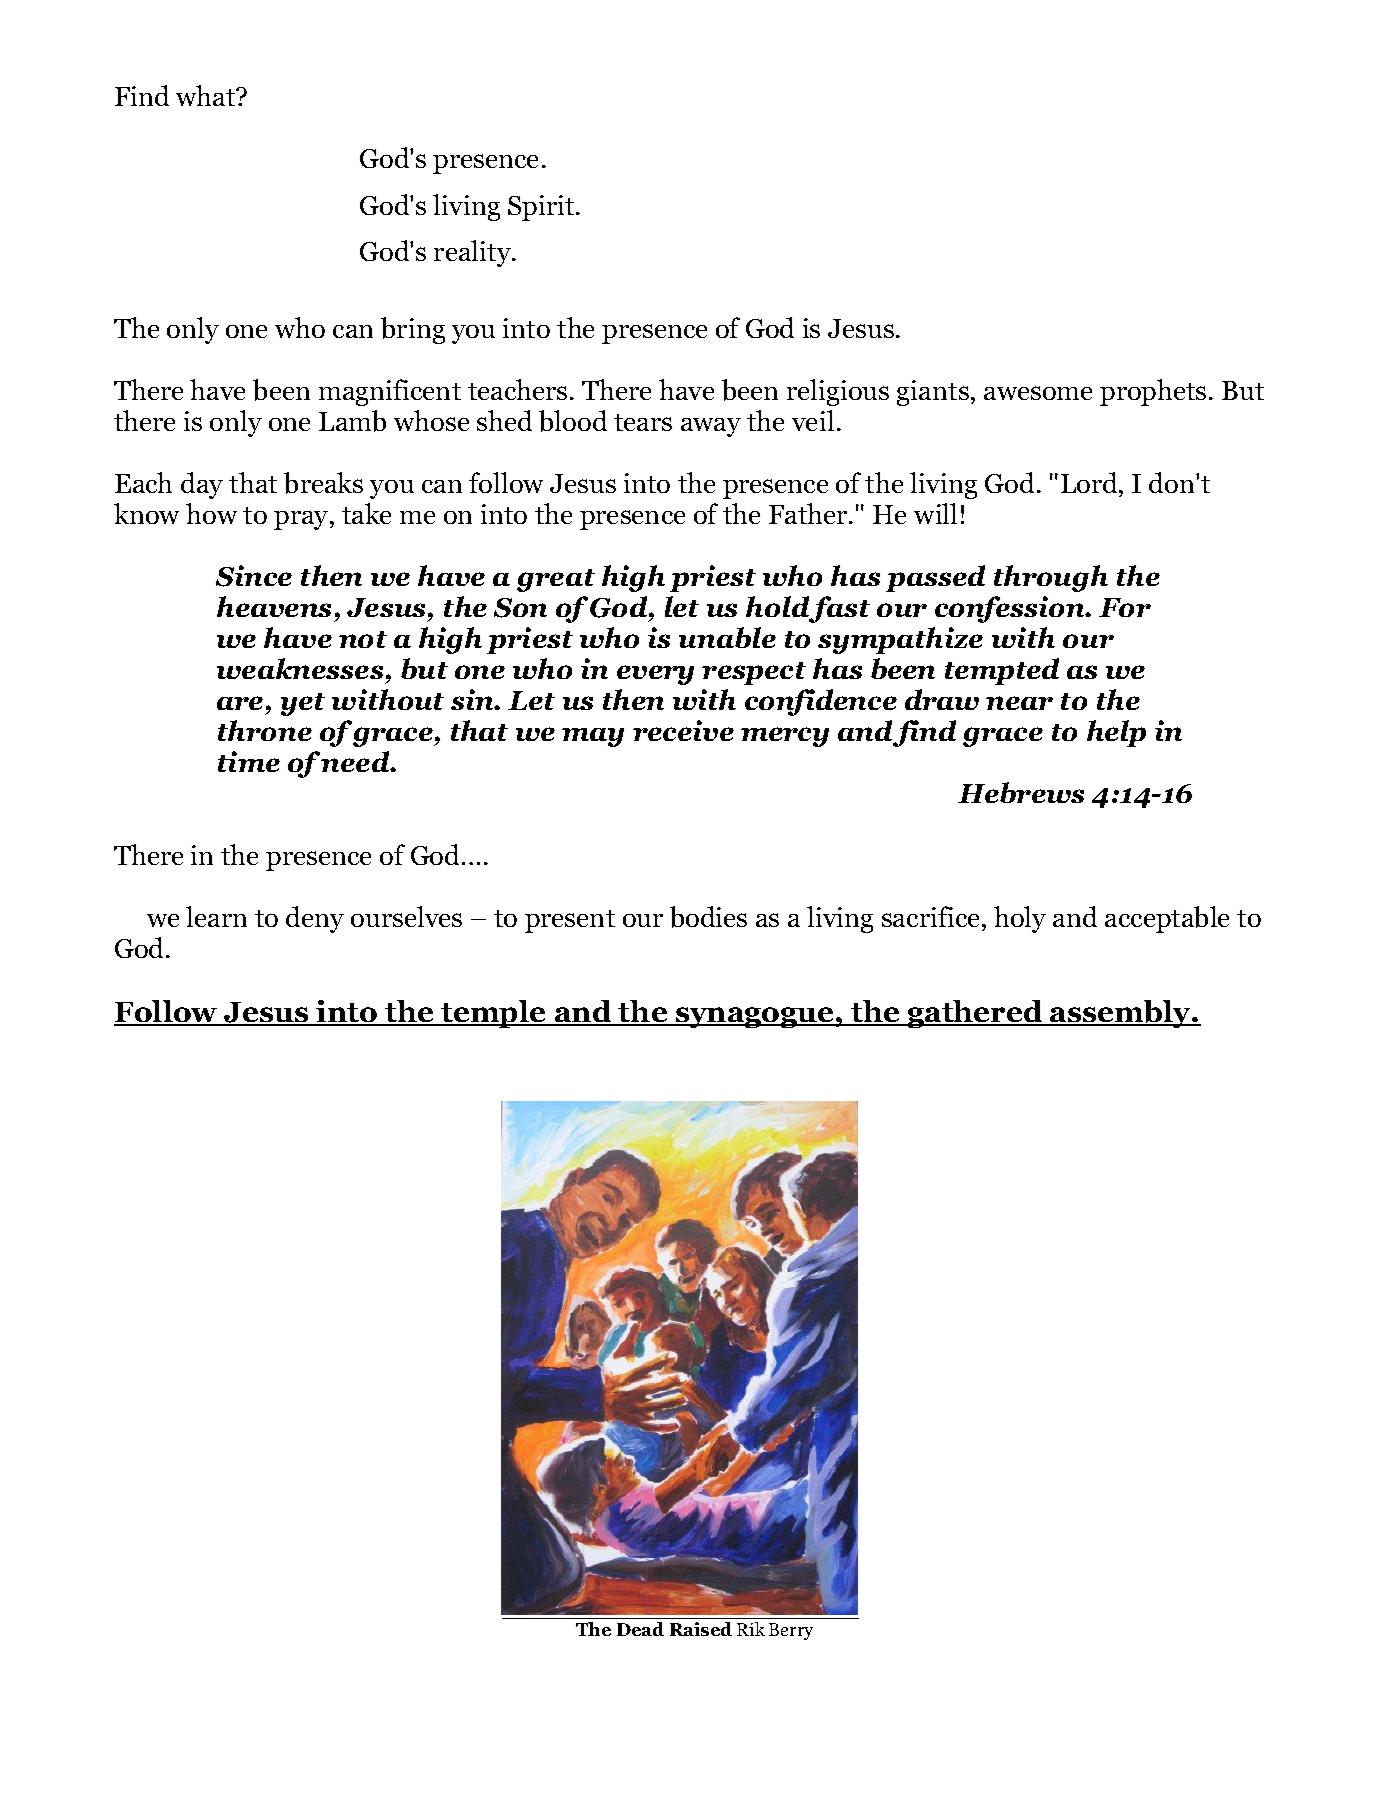 The height and width of the image is (1798, 1389). Describe the element at coordinates (1038, 393) in the image. I see `awesome` at that location.
